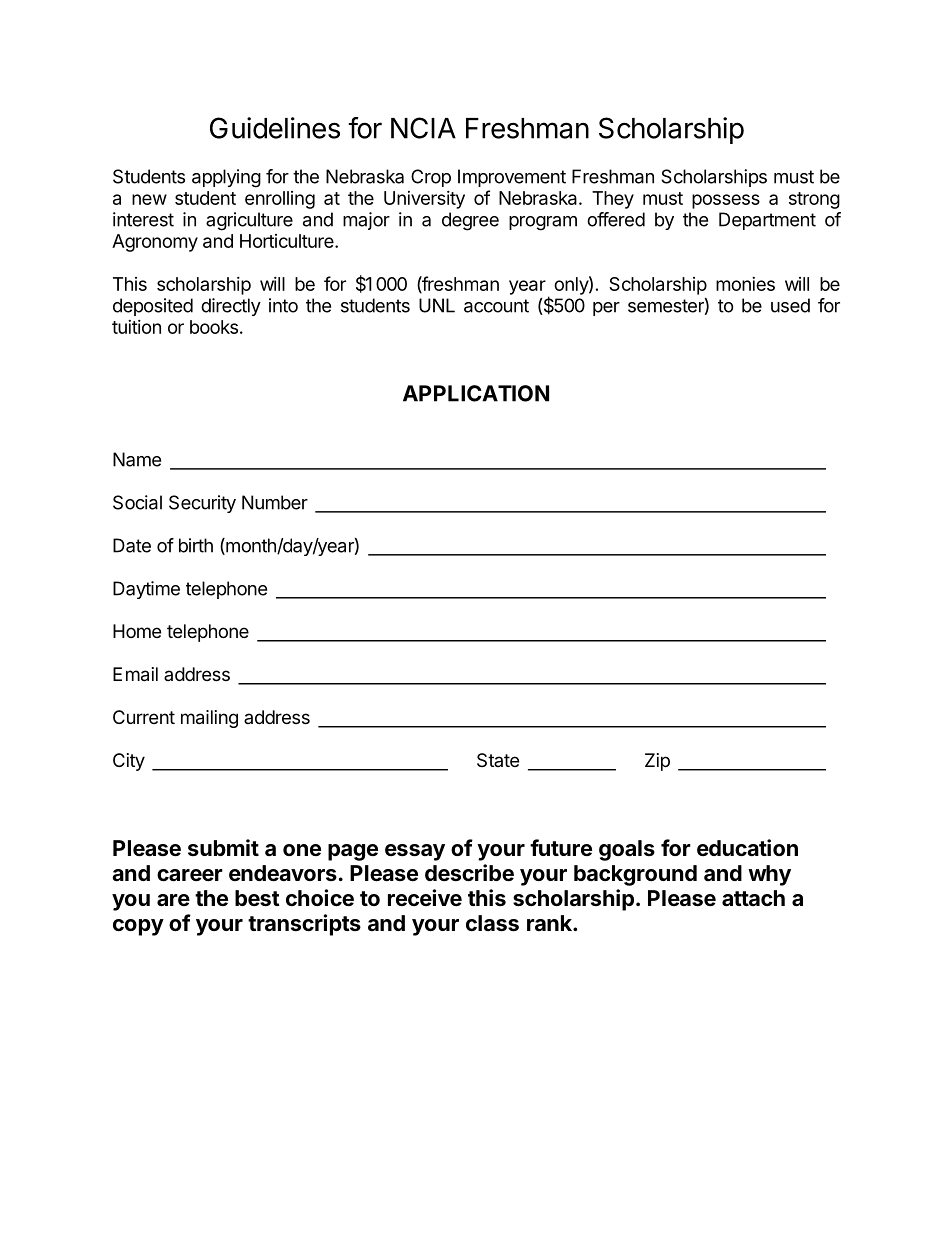  I want to click on State, so click(498, 760).
